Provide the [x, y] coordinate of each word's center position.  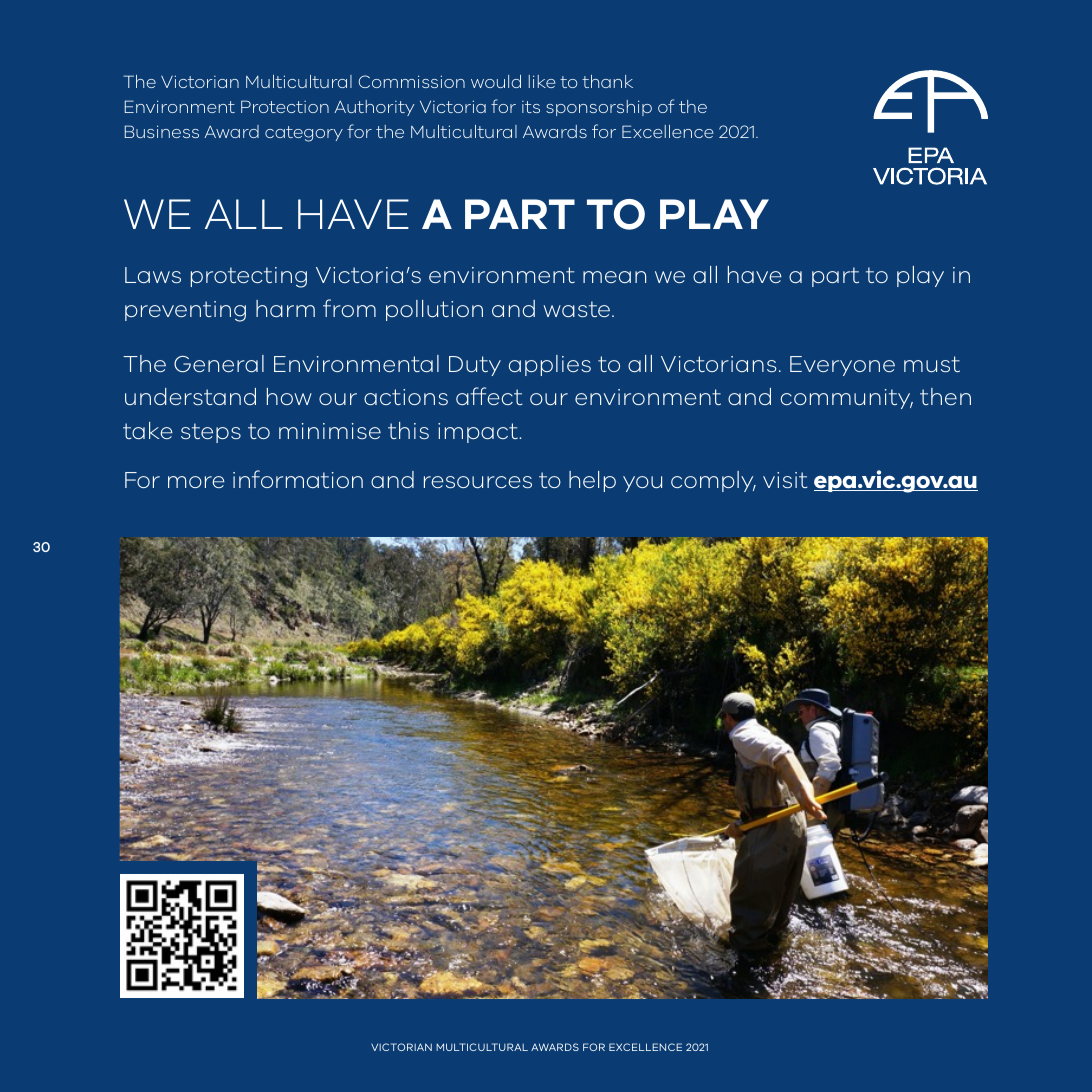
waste [578, 309]
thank [607, 81]
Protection [285, 106]
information [298, 479]
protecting [249, 277]
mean [614, 277]
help [592, 481]
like [542, 81]
